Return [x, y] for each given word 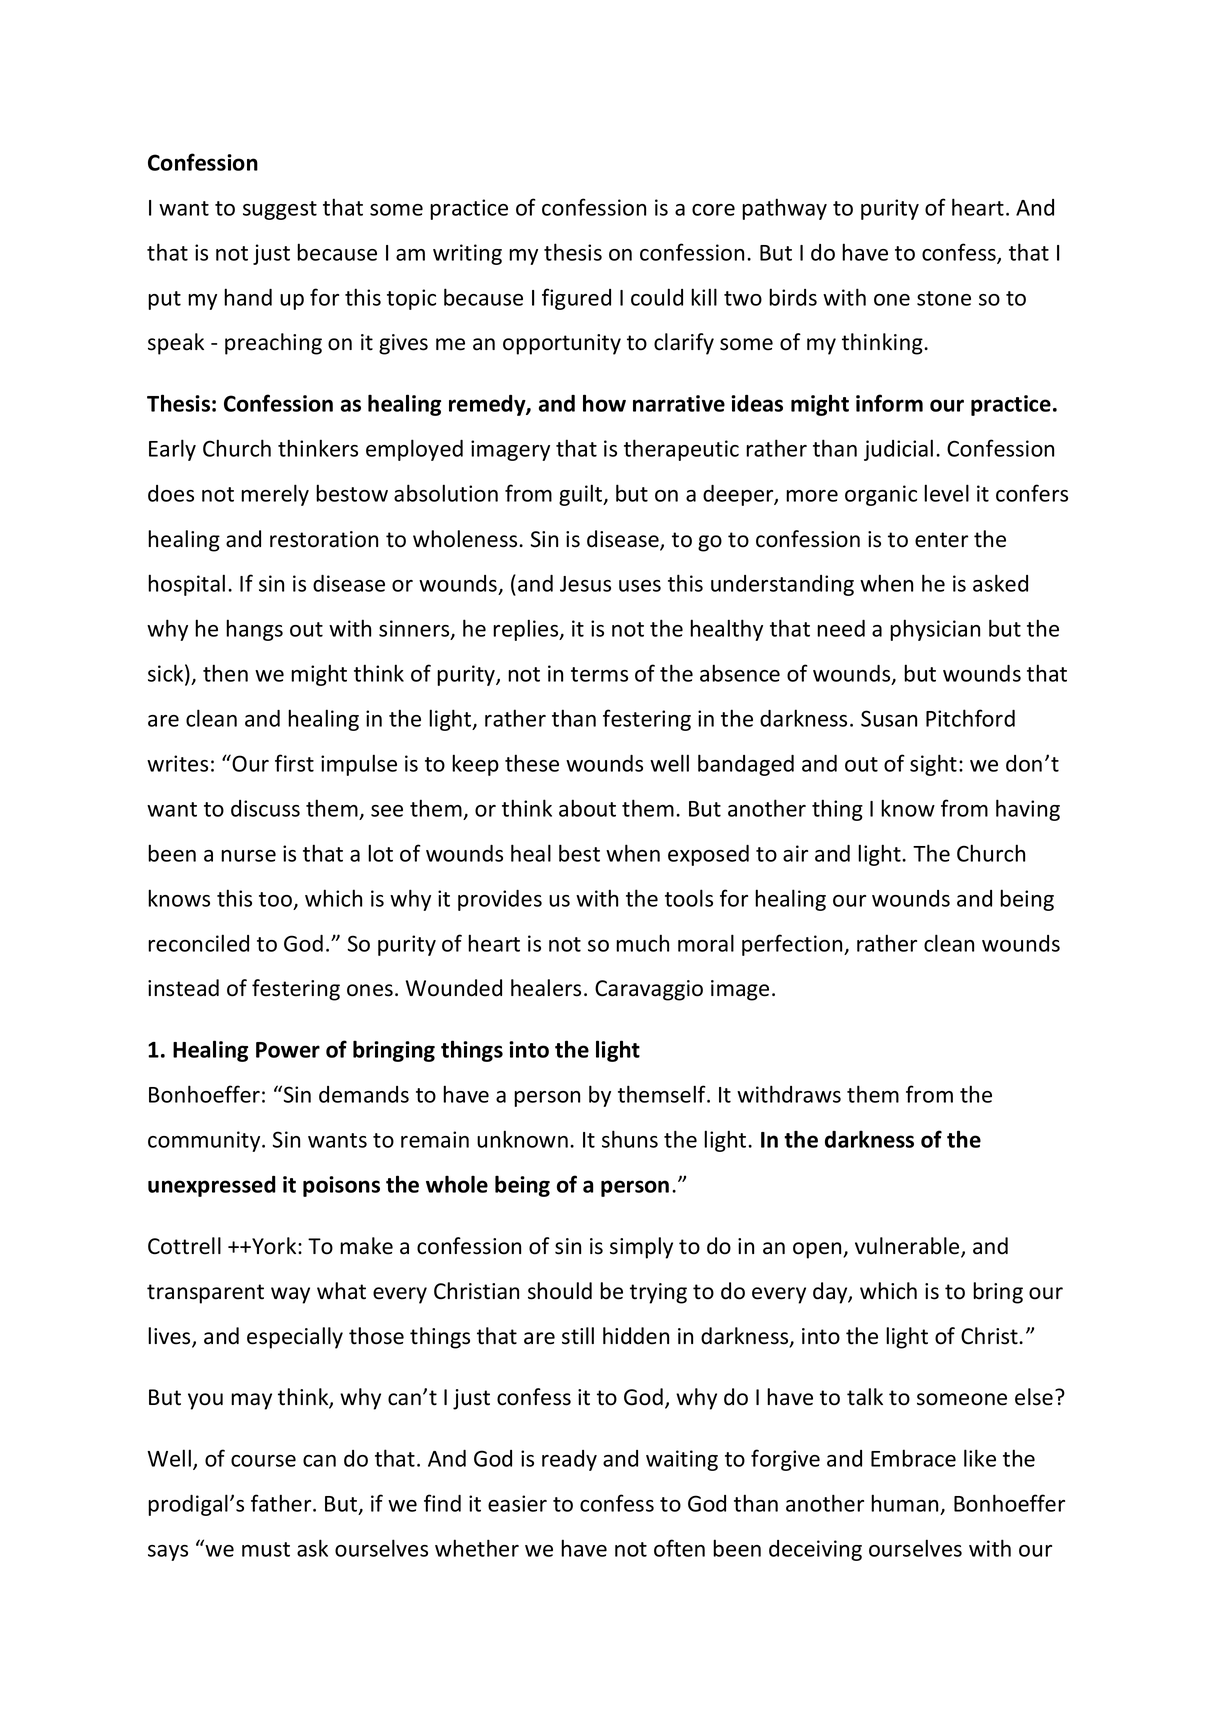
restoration [324, 539]
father [282, 1503]
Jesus [585, 584]
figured [576, 299]
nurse [248, 856]
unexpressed [212, 1186]
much [642, 943]
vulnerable [908, 1247]
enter [941, 540]
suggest [280, 210]
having [1028, 810]
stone [944, 298]
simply [641, 1248]
